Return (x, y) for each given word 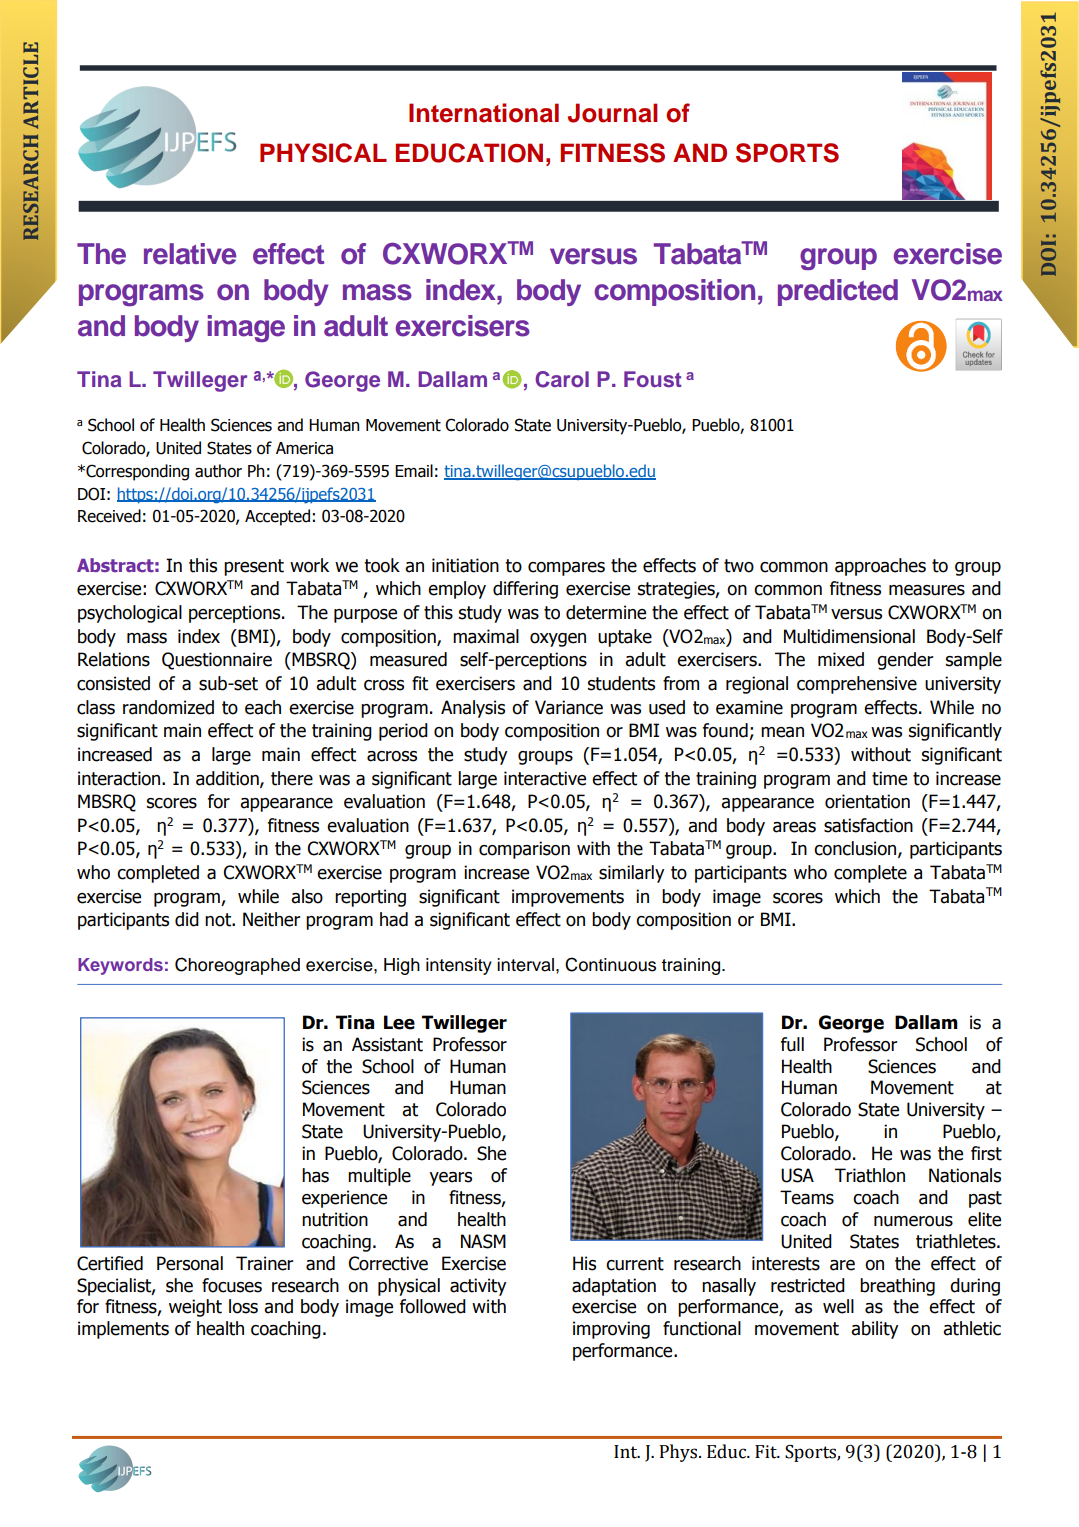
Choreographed (237, 966)
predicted (838, 292)
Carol (562, 379)
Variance (569, 707)
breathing (897, 1287)
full (792, 1044)
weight (195, 1308)
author (218, 471)
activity (478, 1287)
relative (190, 254)
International (484, 113)
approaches (880, 567)
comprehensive (857, 685)
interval (527, 965)
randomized (168, 707)
